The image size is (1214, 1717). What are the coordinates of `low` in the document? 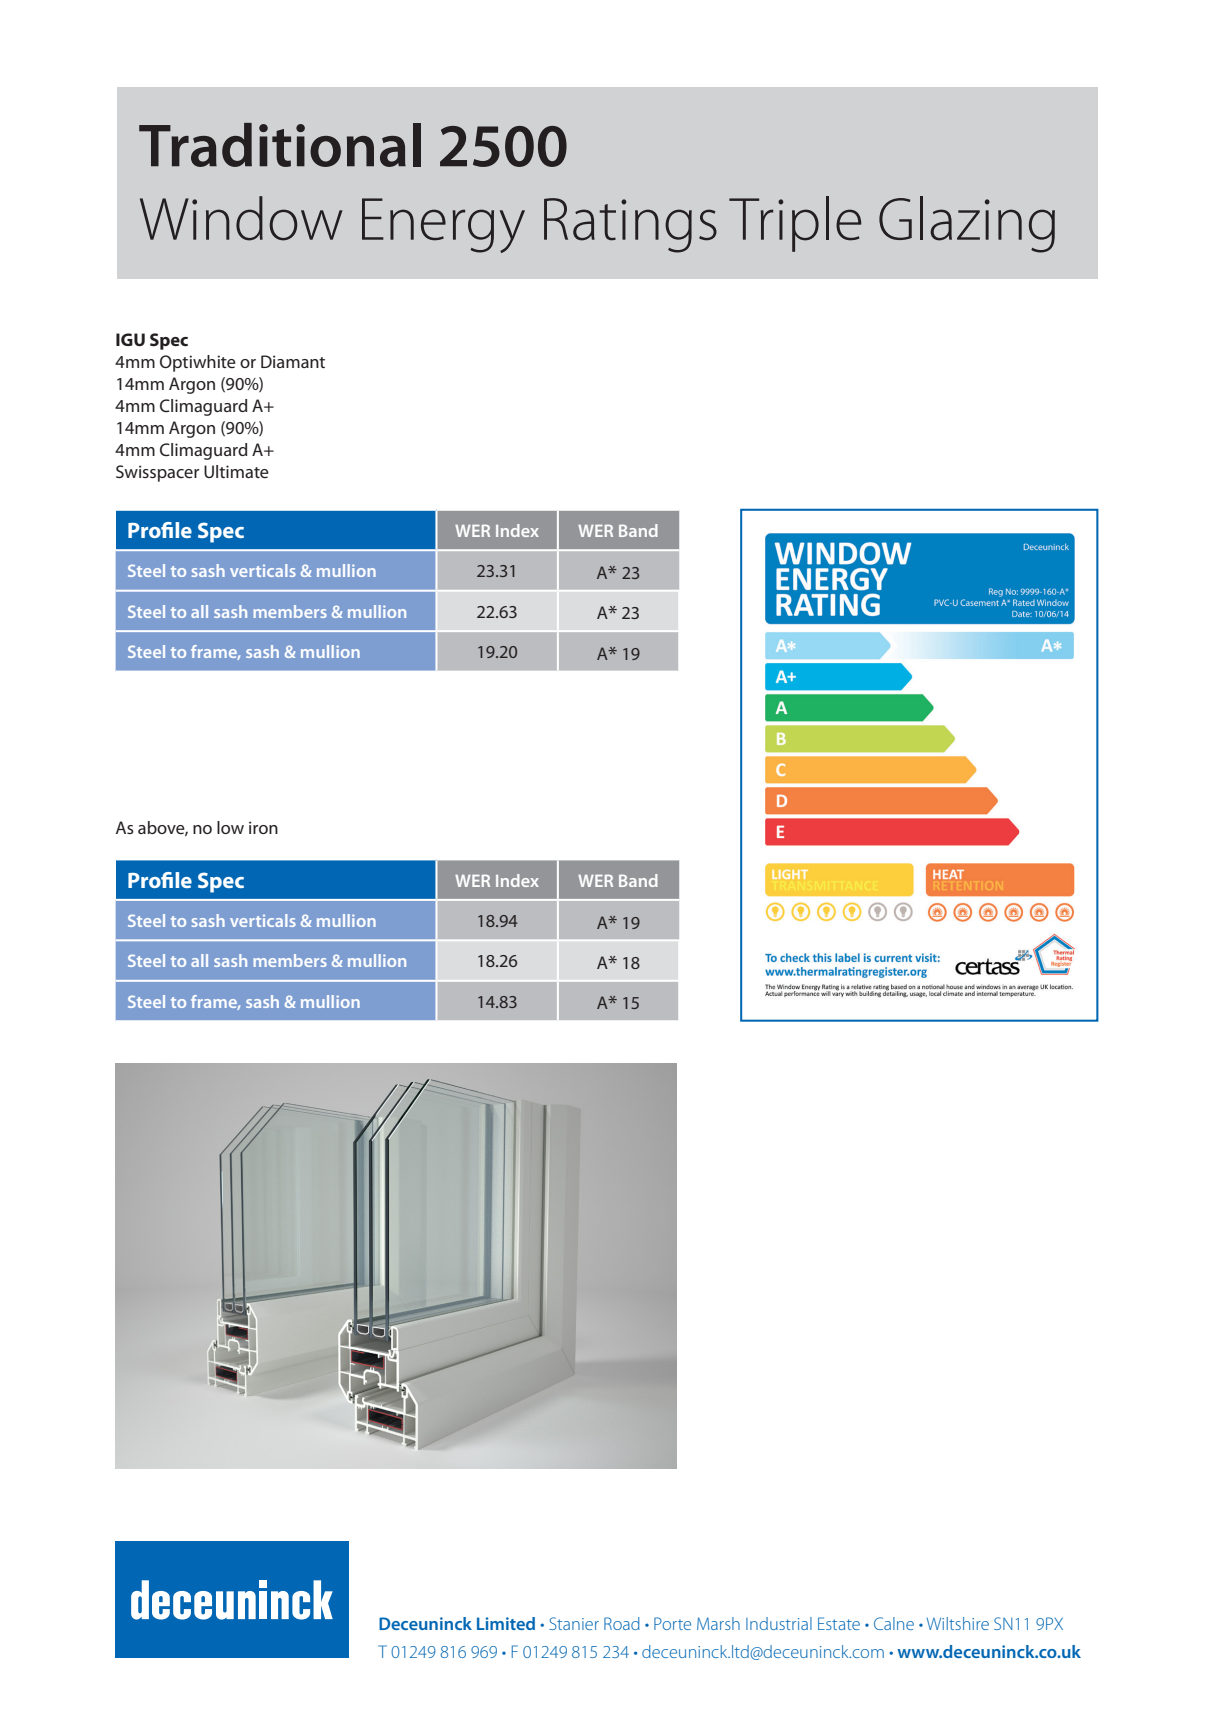 It's located at (230, 827).
